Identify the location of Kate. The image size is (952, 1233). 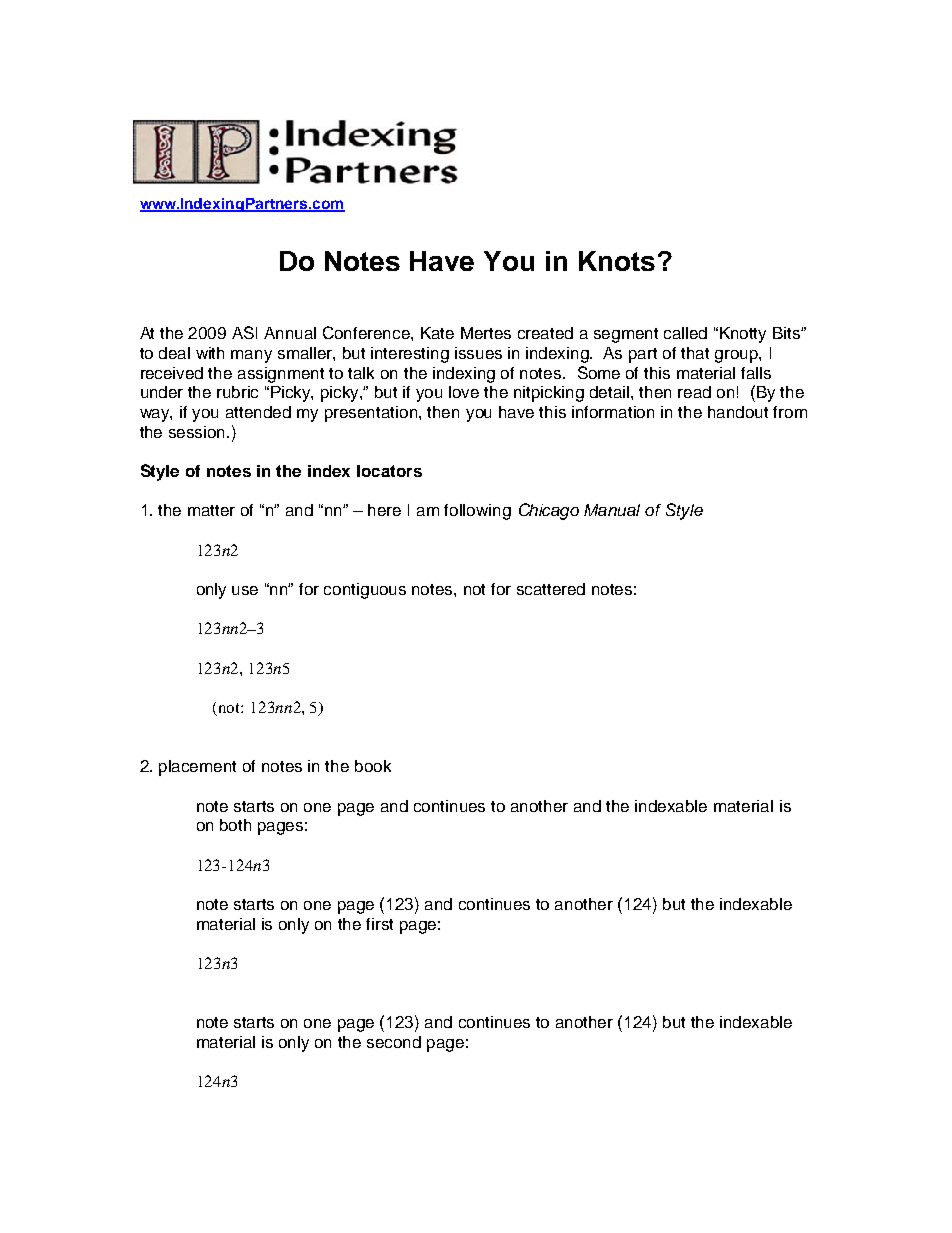
(437, 333).
